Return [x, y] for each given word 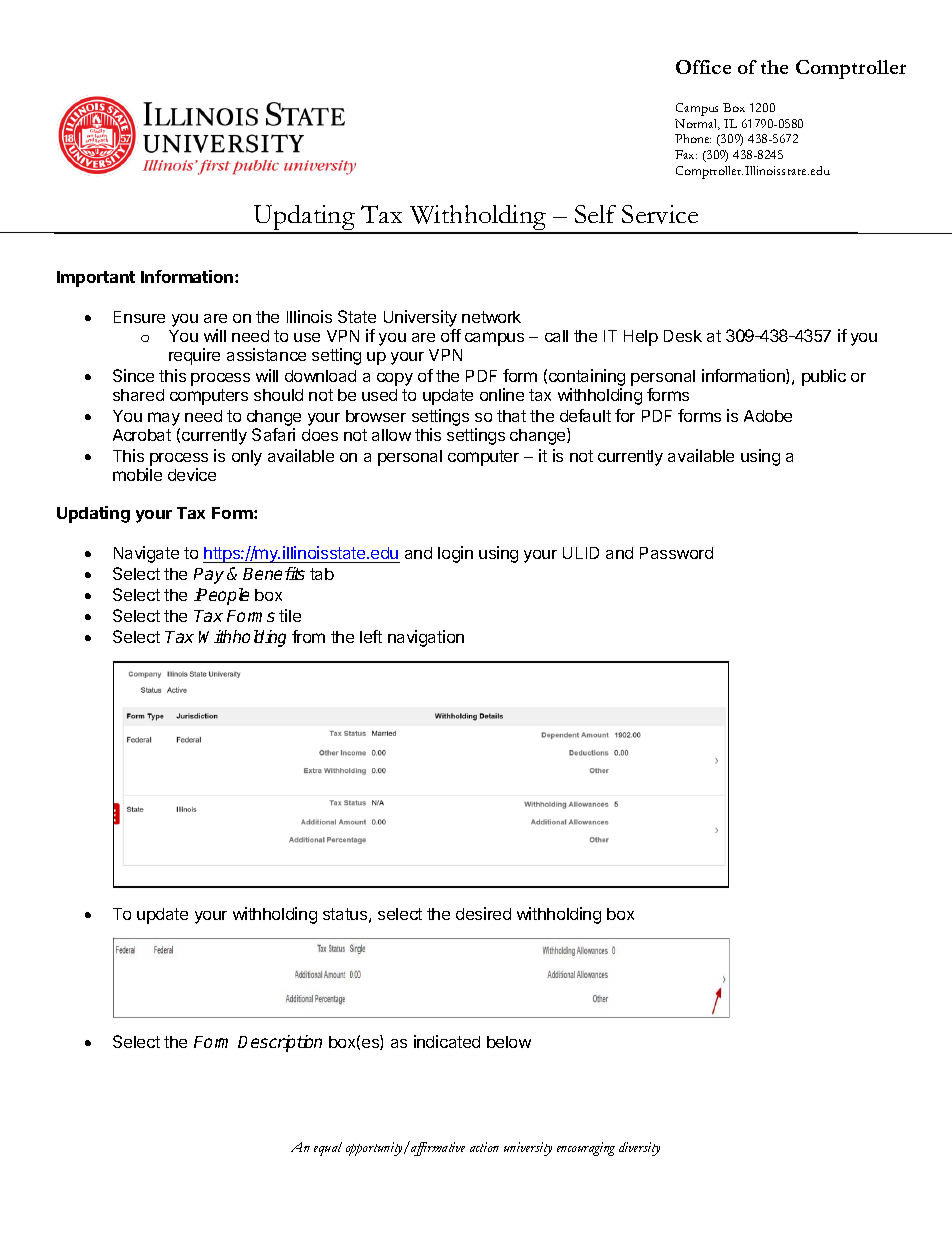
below [509, 1042]
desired [483, 913]
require [194, 356]
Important [96, 279]
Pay [209, 576]
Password [676, 553]
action [484, 1147]
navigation [426, 638]
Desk [683, 336]
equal [328, 1149]
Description [280, 1043]
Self [595, 214]
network [491, 317]
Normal [697, 124]
